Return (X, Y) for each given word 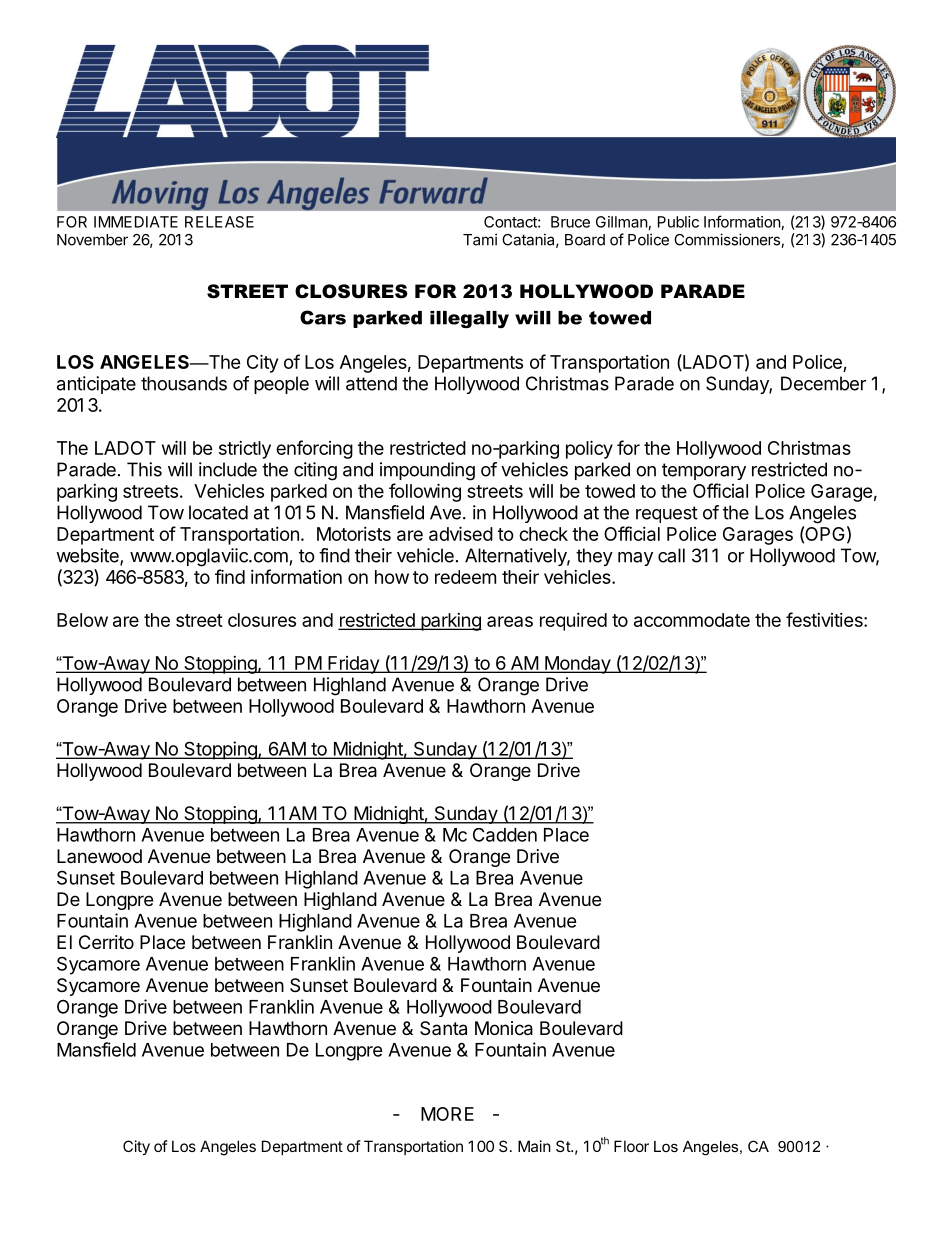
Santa (443, 1028)
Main (534, 1146)
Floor (631, 1146)
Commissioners (728, 240)
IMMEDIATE (136, 222)
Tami (480, 239)
